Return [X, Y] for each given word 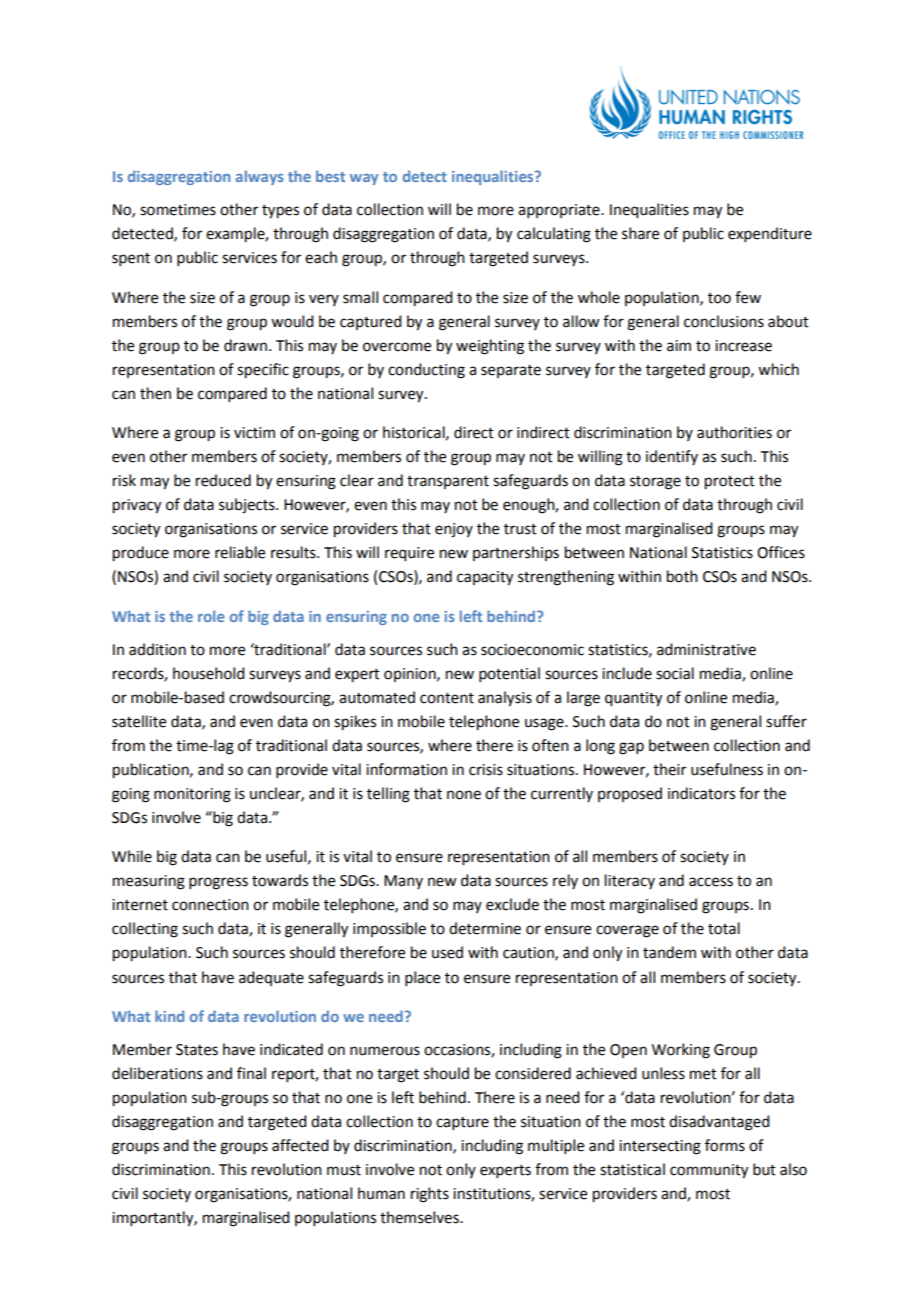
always [260, 177]
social [675, 673]
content [447, 698]
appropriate [560, 211]
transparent [448, 482]
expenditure [770, 234]
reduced [223, 480]
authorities [734, 432]
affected [300, 1145]
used [447, 952]
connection [210, 905]
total [724, 928]
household [208, 673]
